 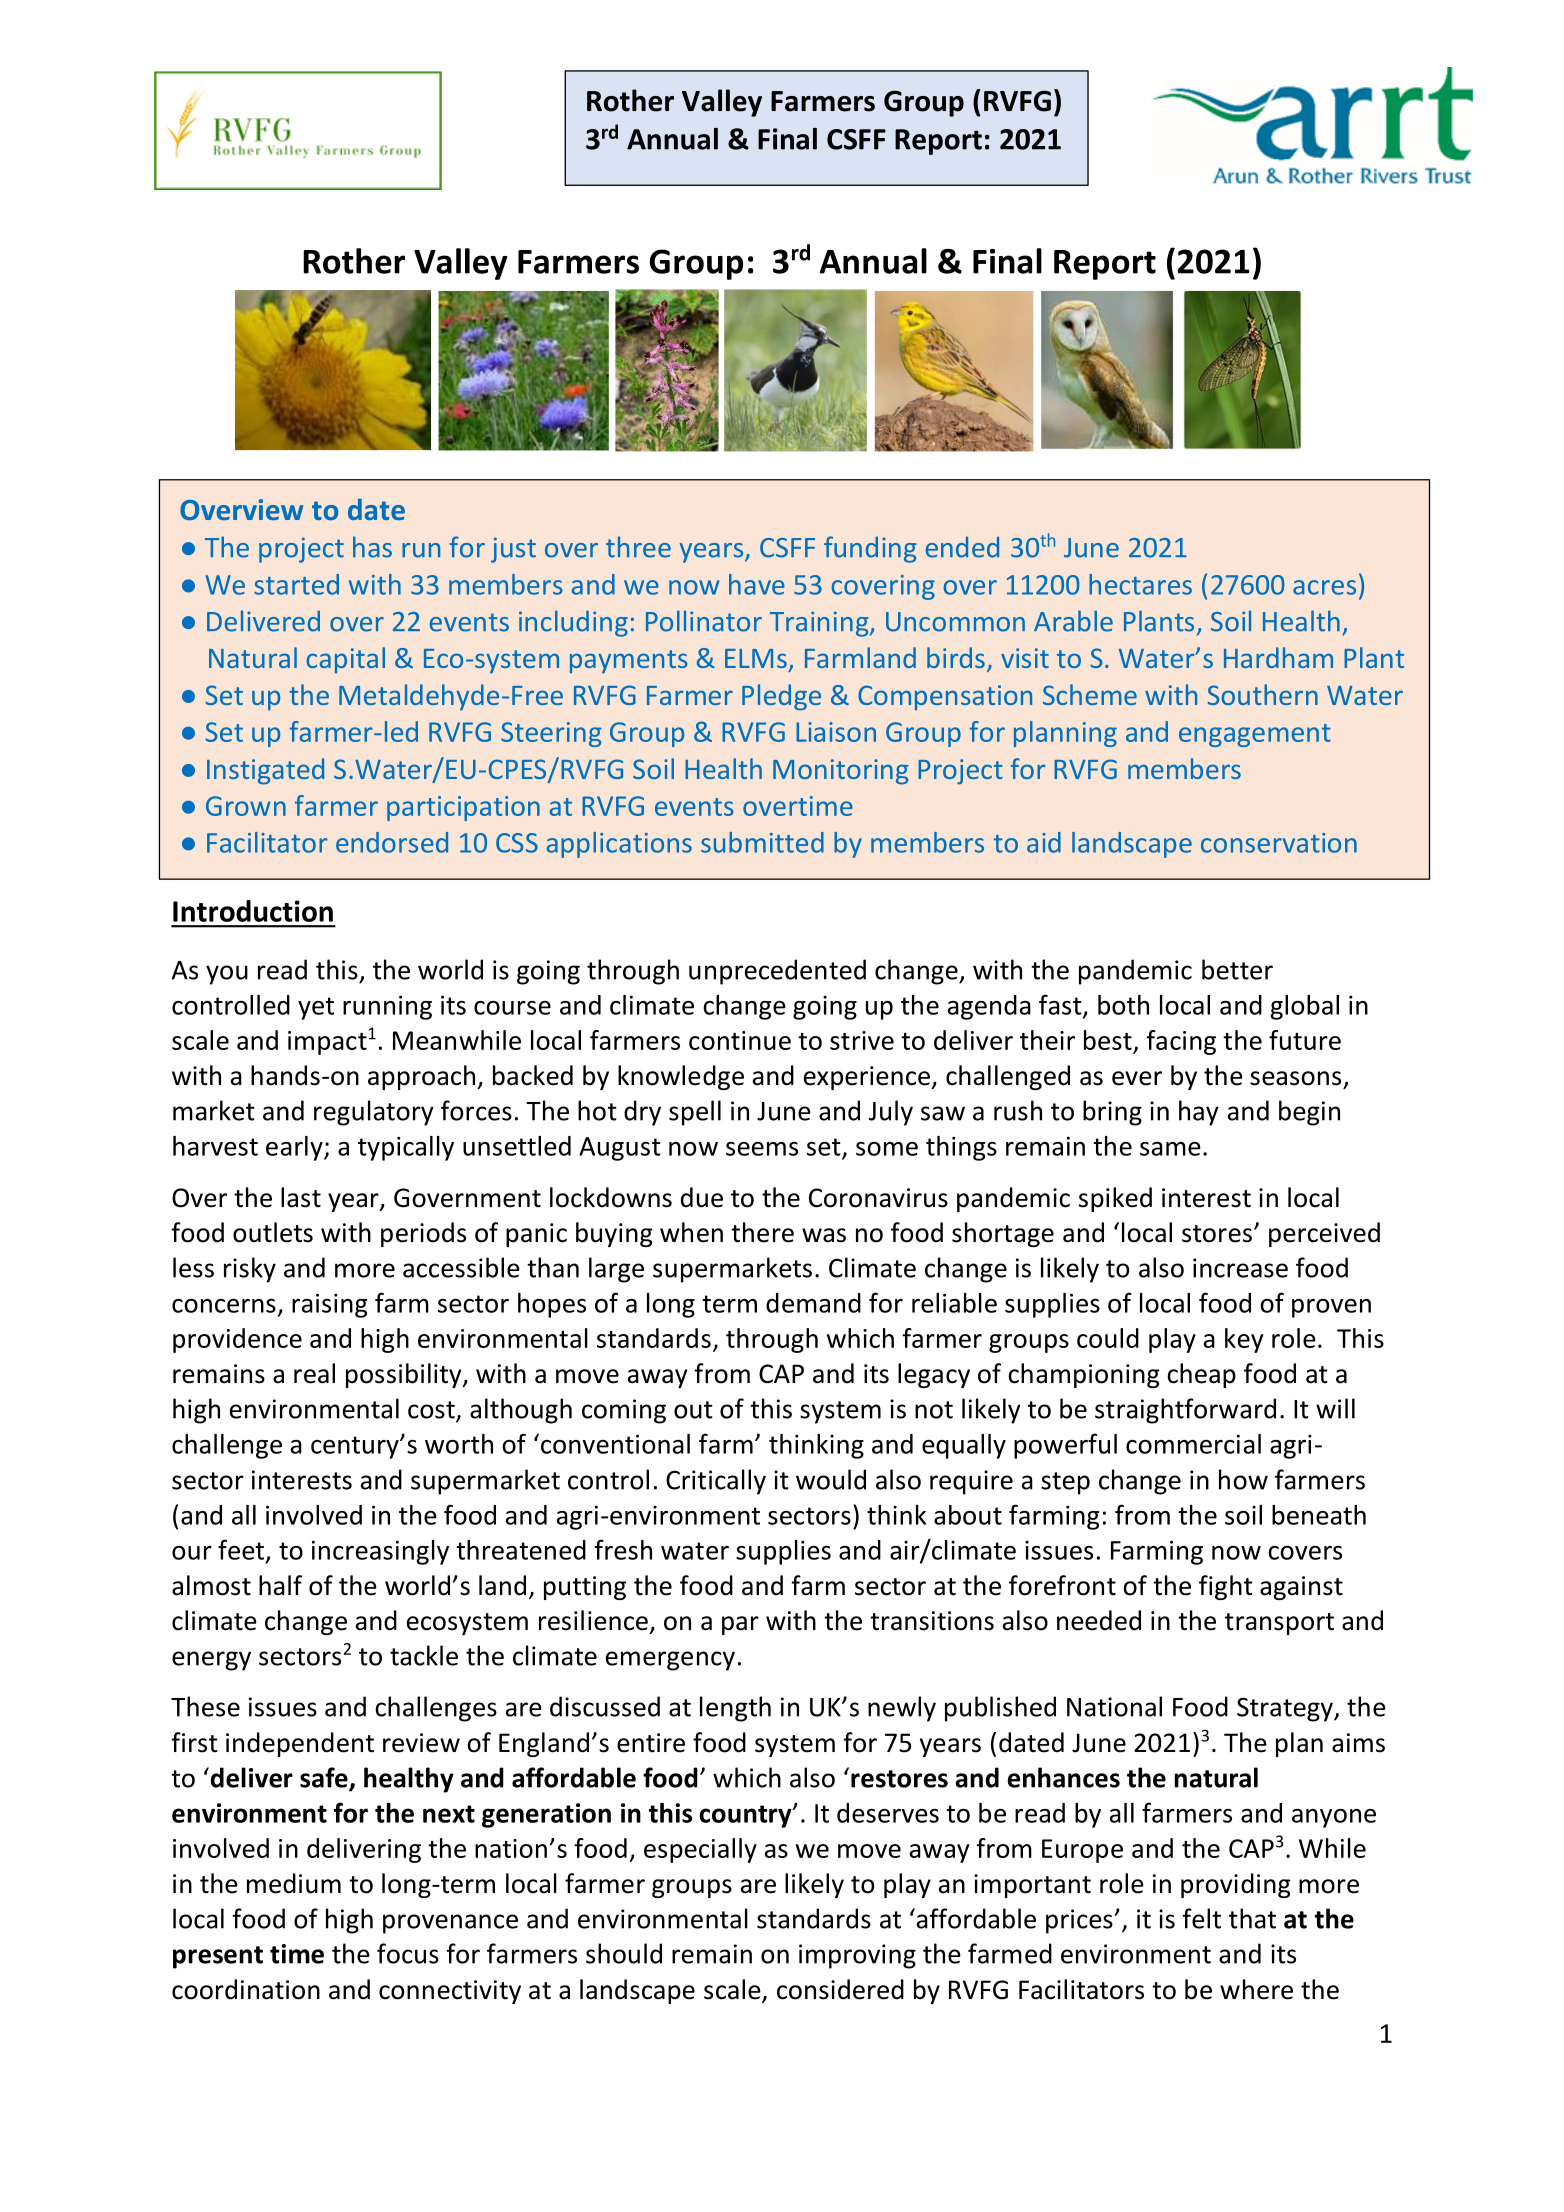 I want to click on have, so click(x=757, y=584).
